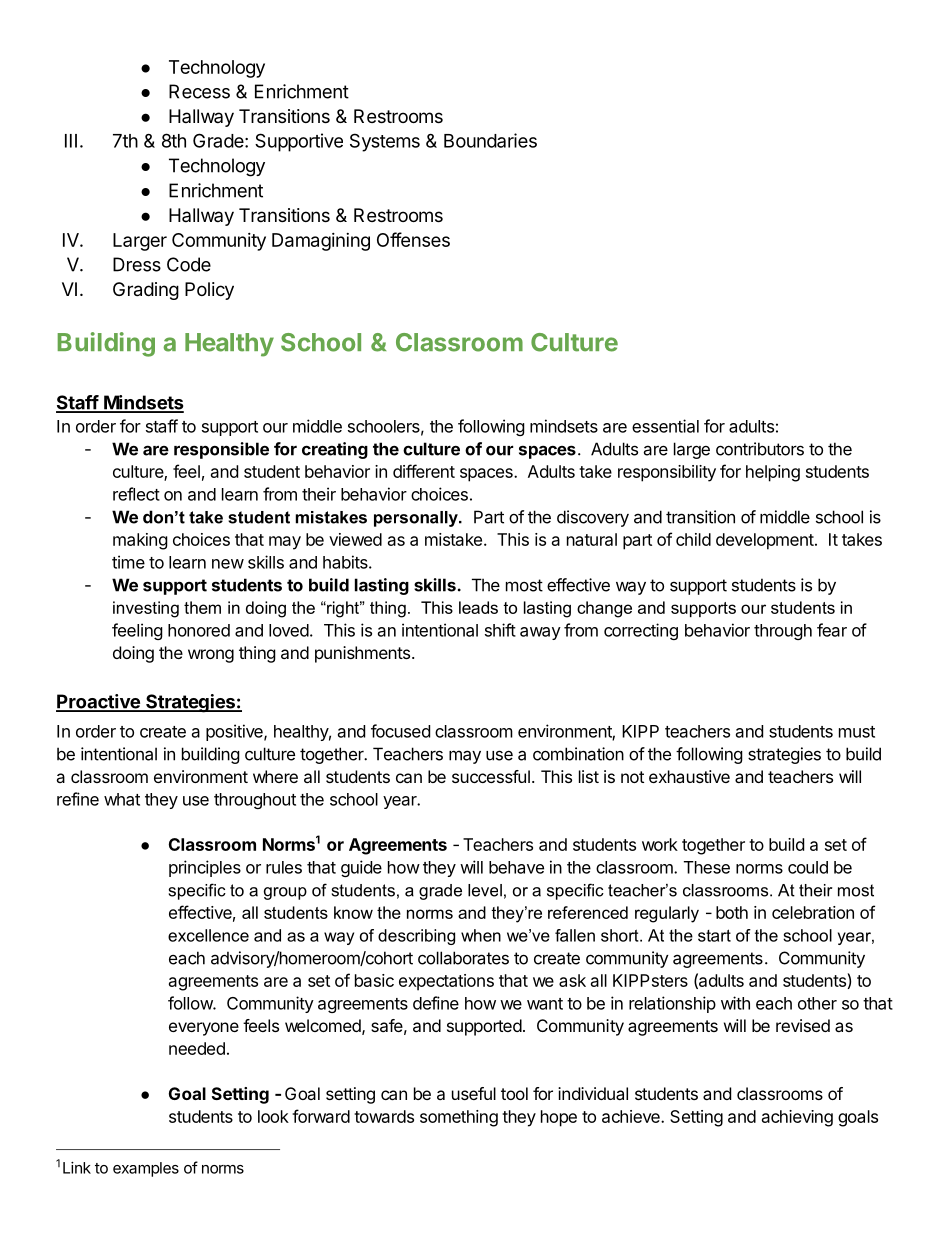  I want to click on useful, so click(474, 1093).
